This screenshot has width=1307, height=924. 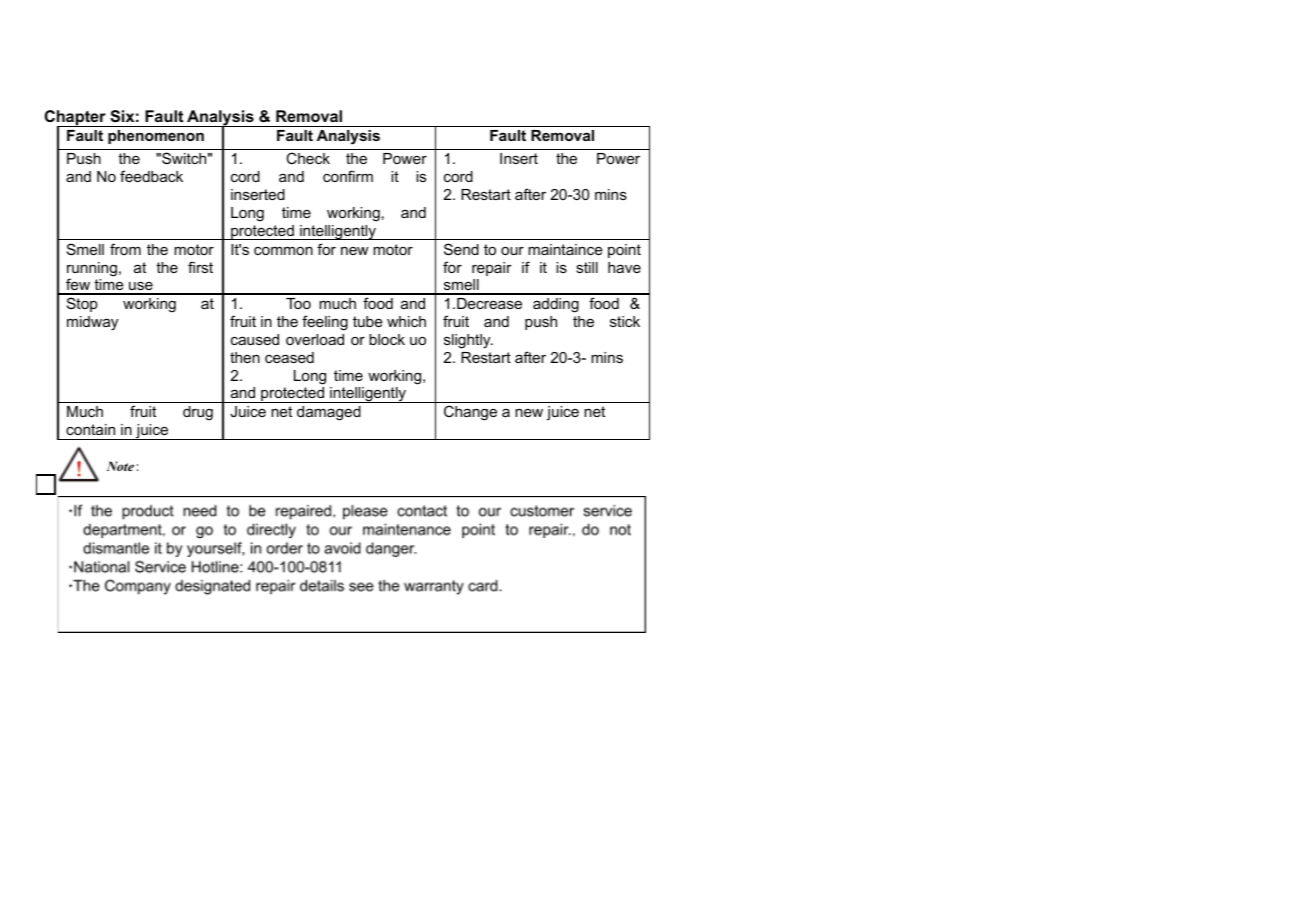 I want to click on Check, so click(x=308, y=158).
